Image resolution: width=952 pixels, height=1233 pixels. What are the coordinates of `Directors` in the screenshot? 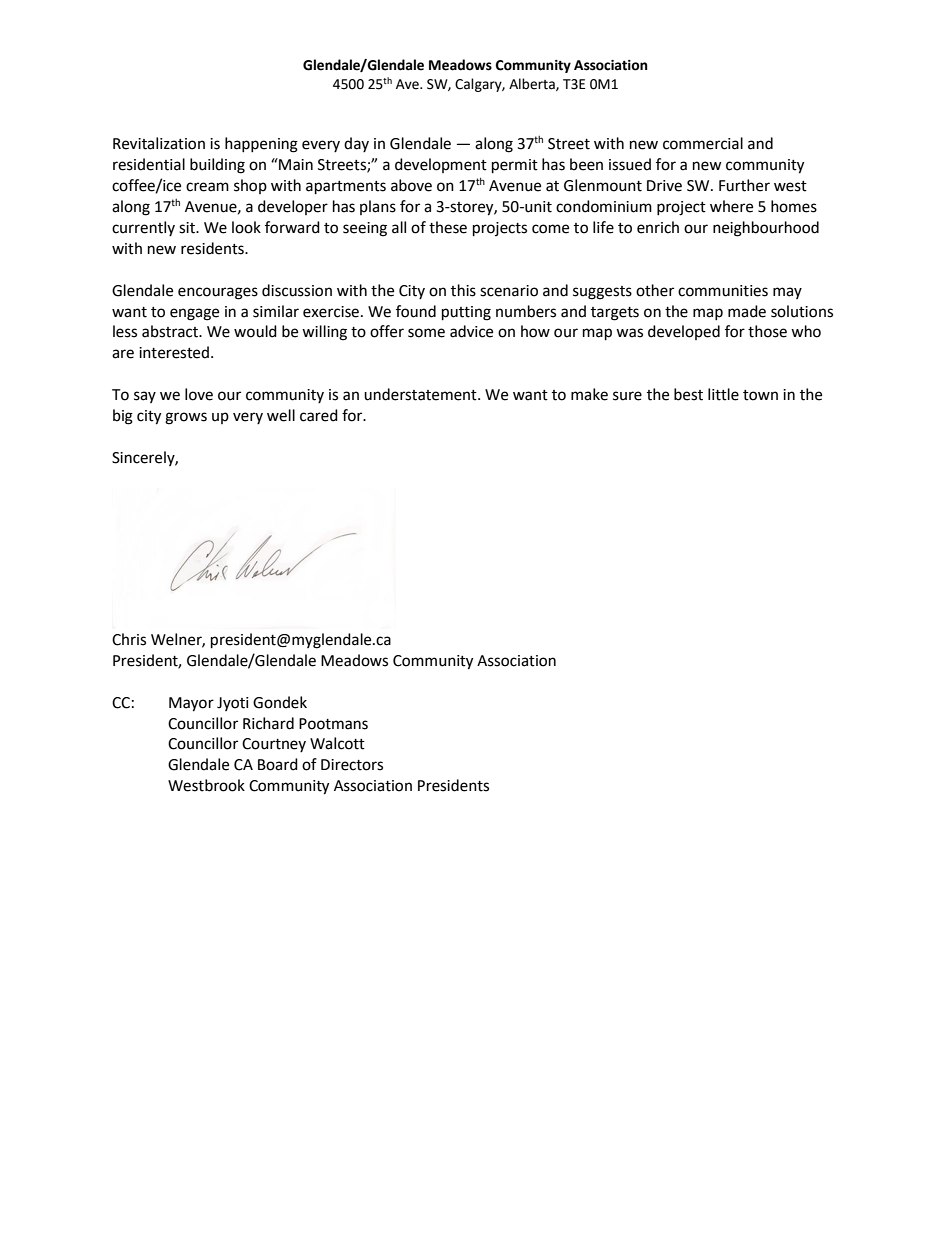 It's located at (352, 765).
